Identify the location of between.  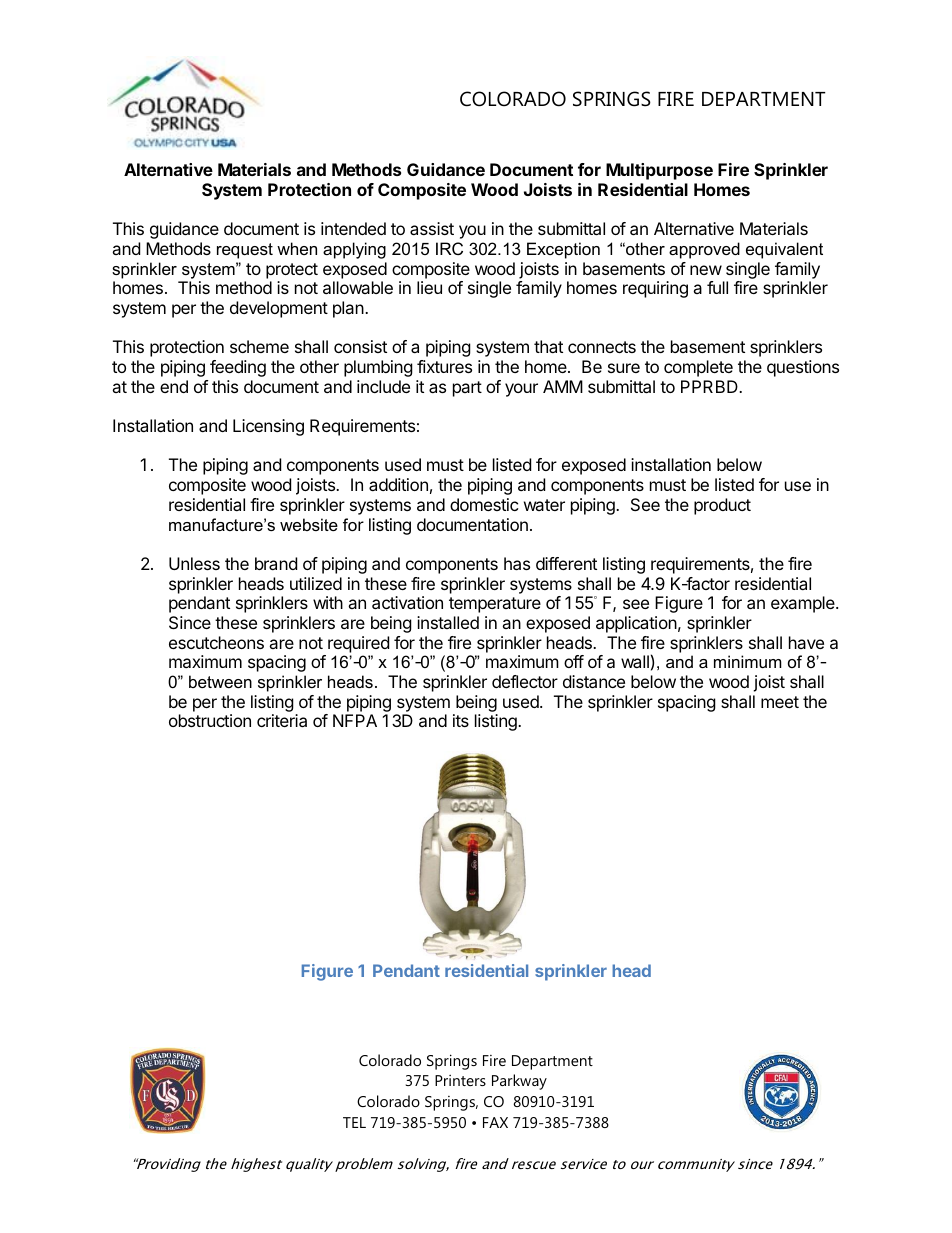
(220, 681).
